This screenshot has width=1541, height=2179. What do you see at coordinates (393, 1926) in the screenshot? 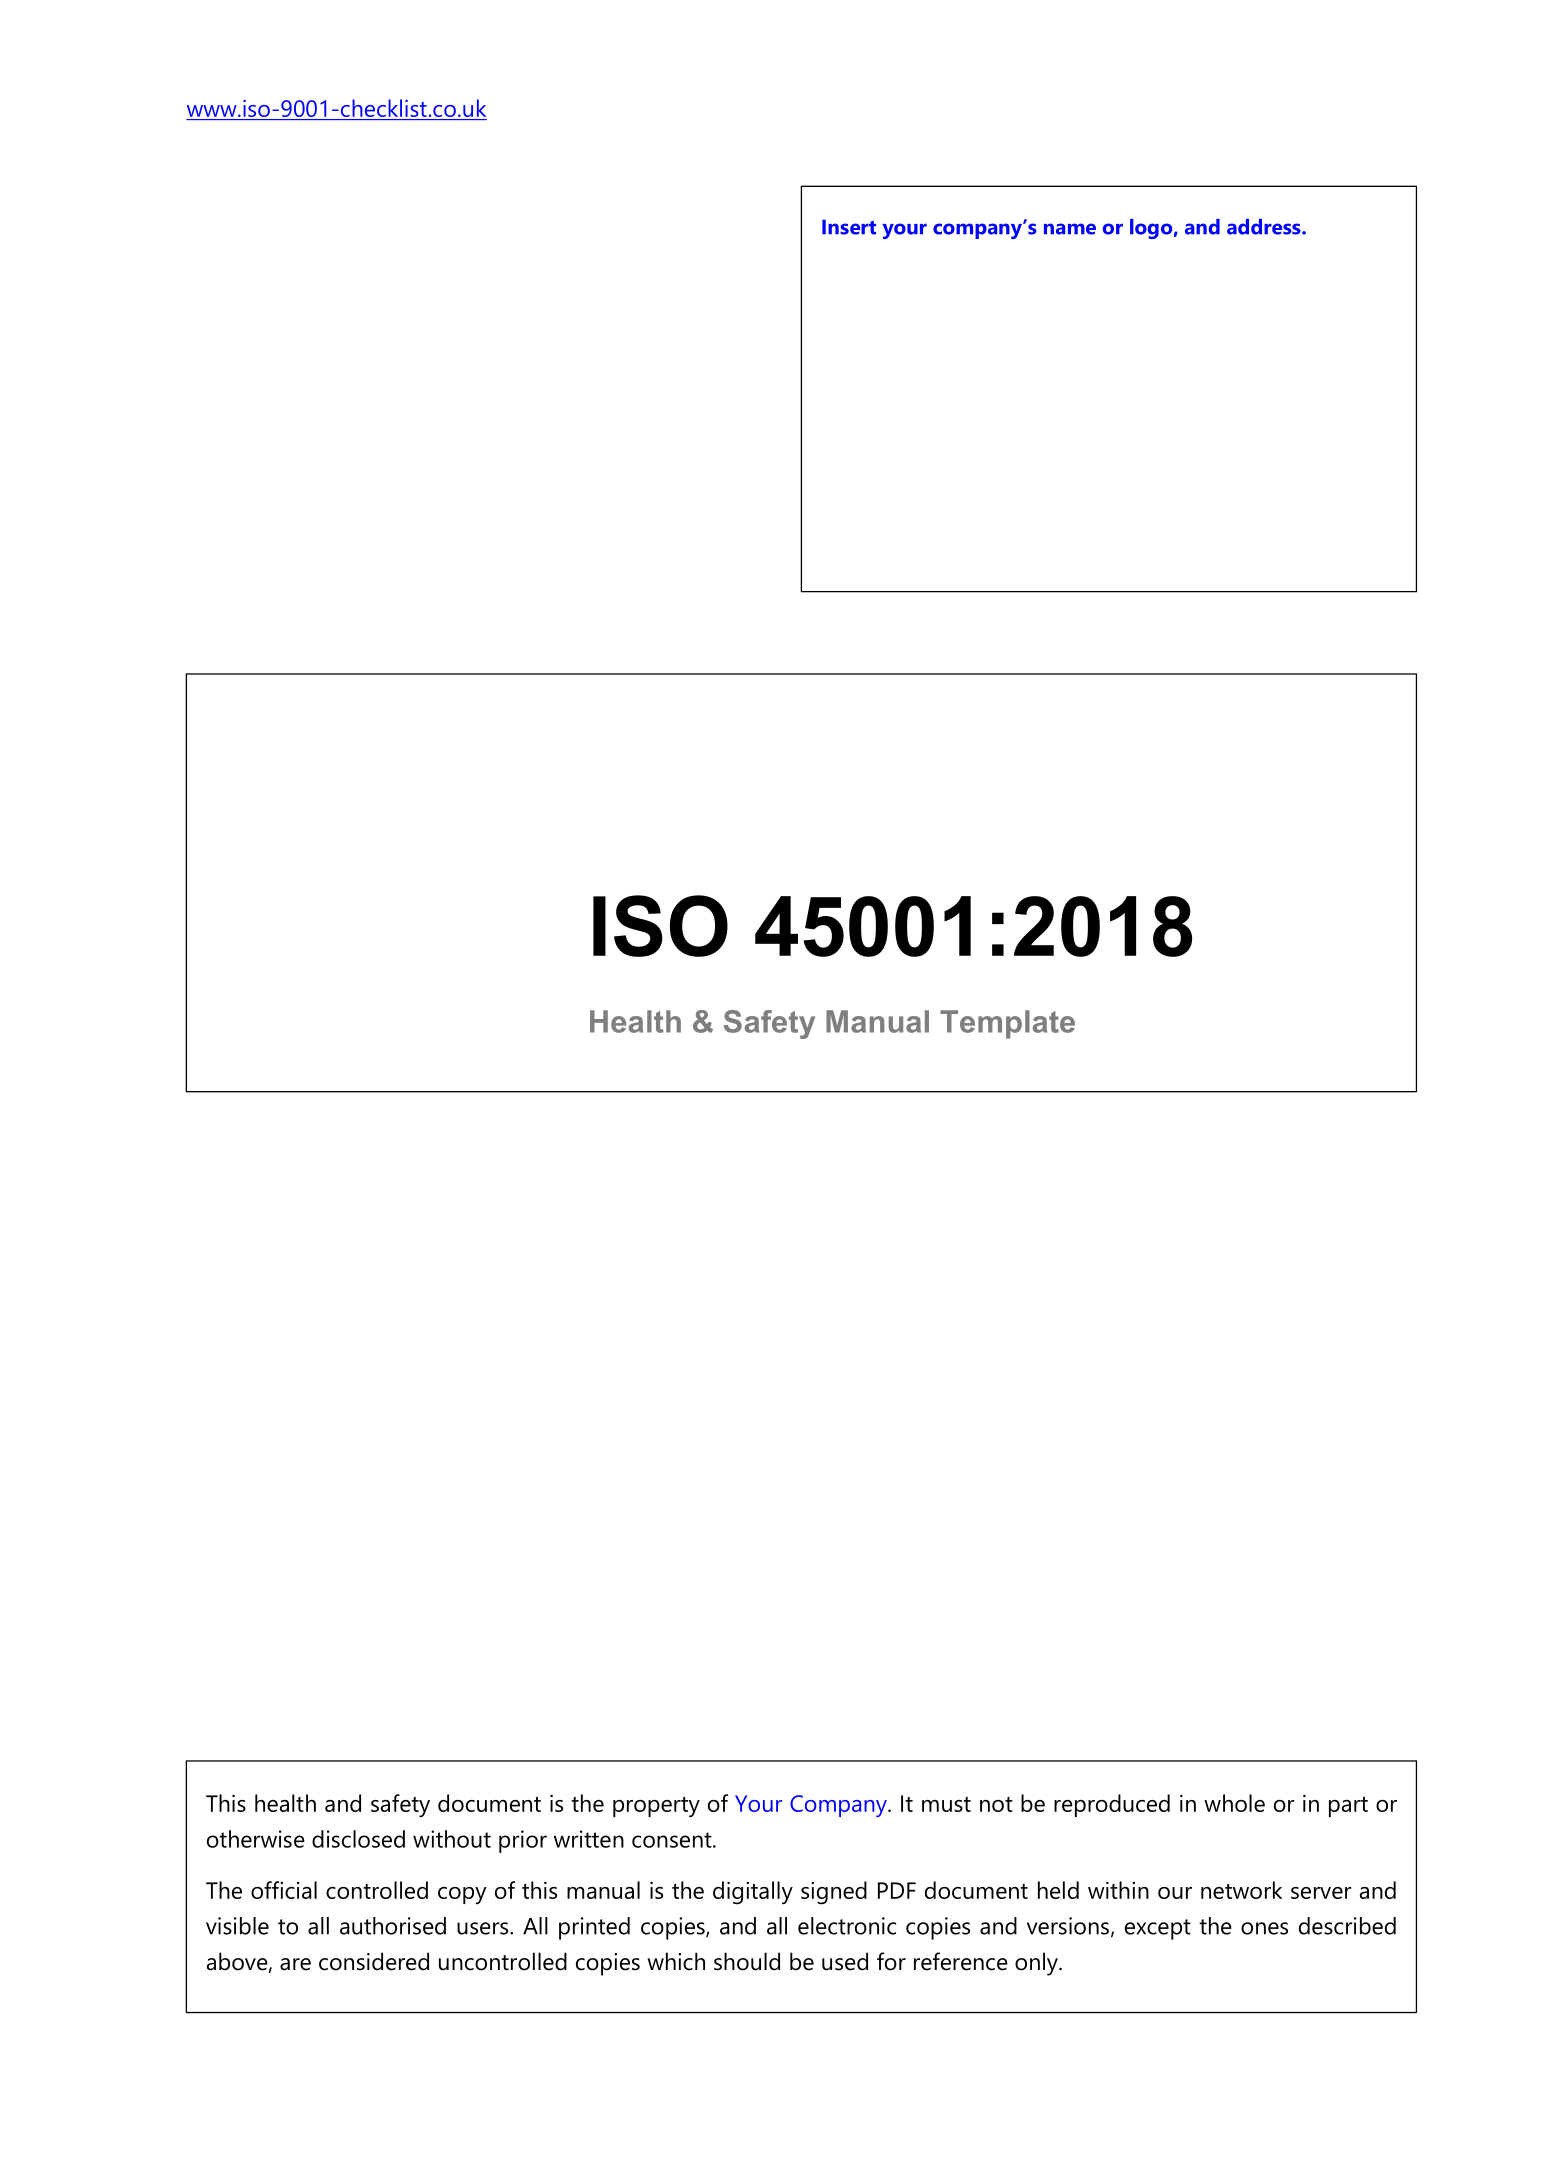
I see `authorised` at bounding box center [393, 1926].
